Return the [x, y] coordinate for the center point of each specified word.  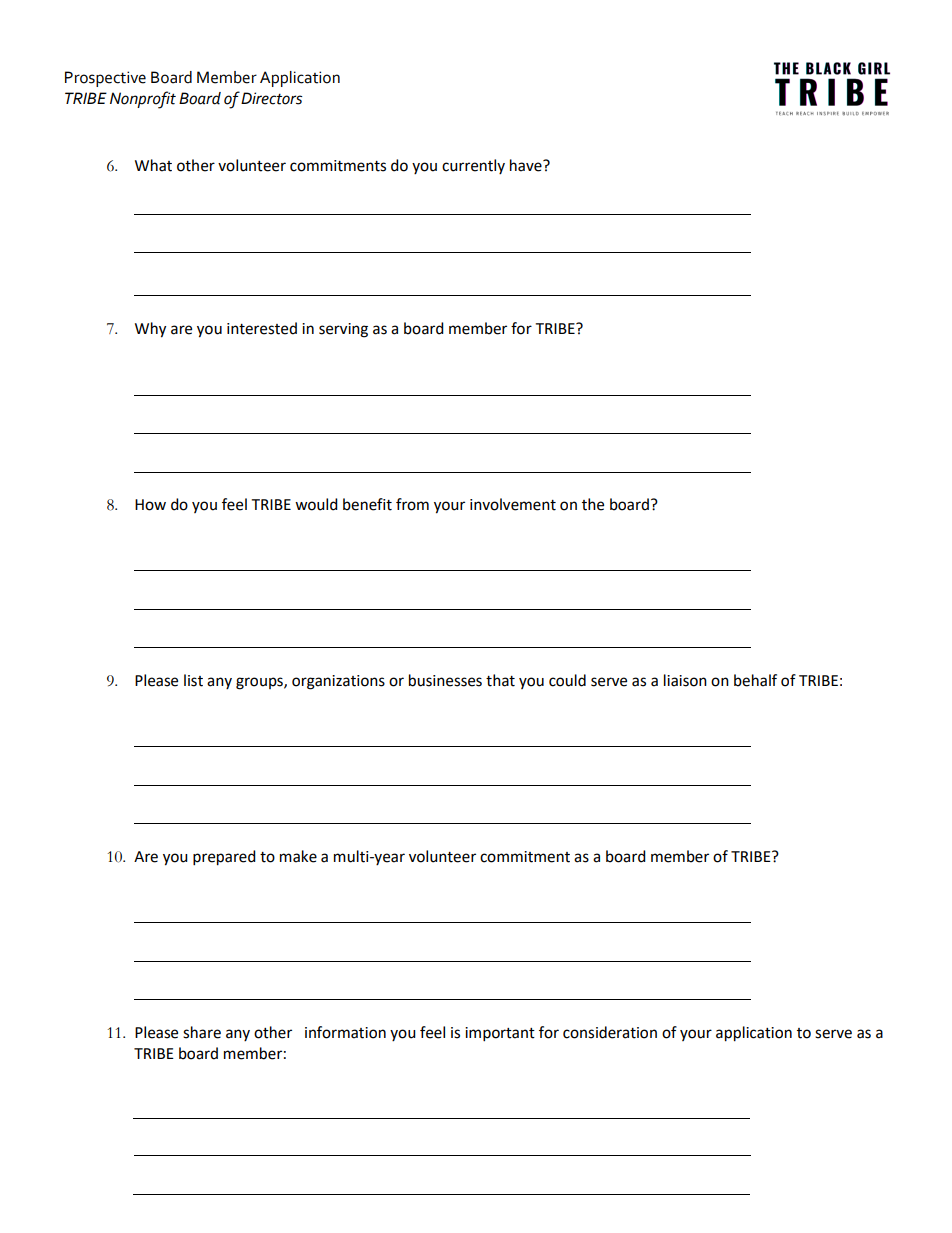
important [500, 1034]
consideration [610, 1032]
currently [473, 166]
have [527, 165]
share [202, 1032]
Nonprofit [143, 100]
